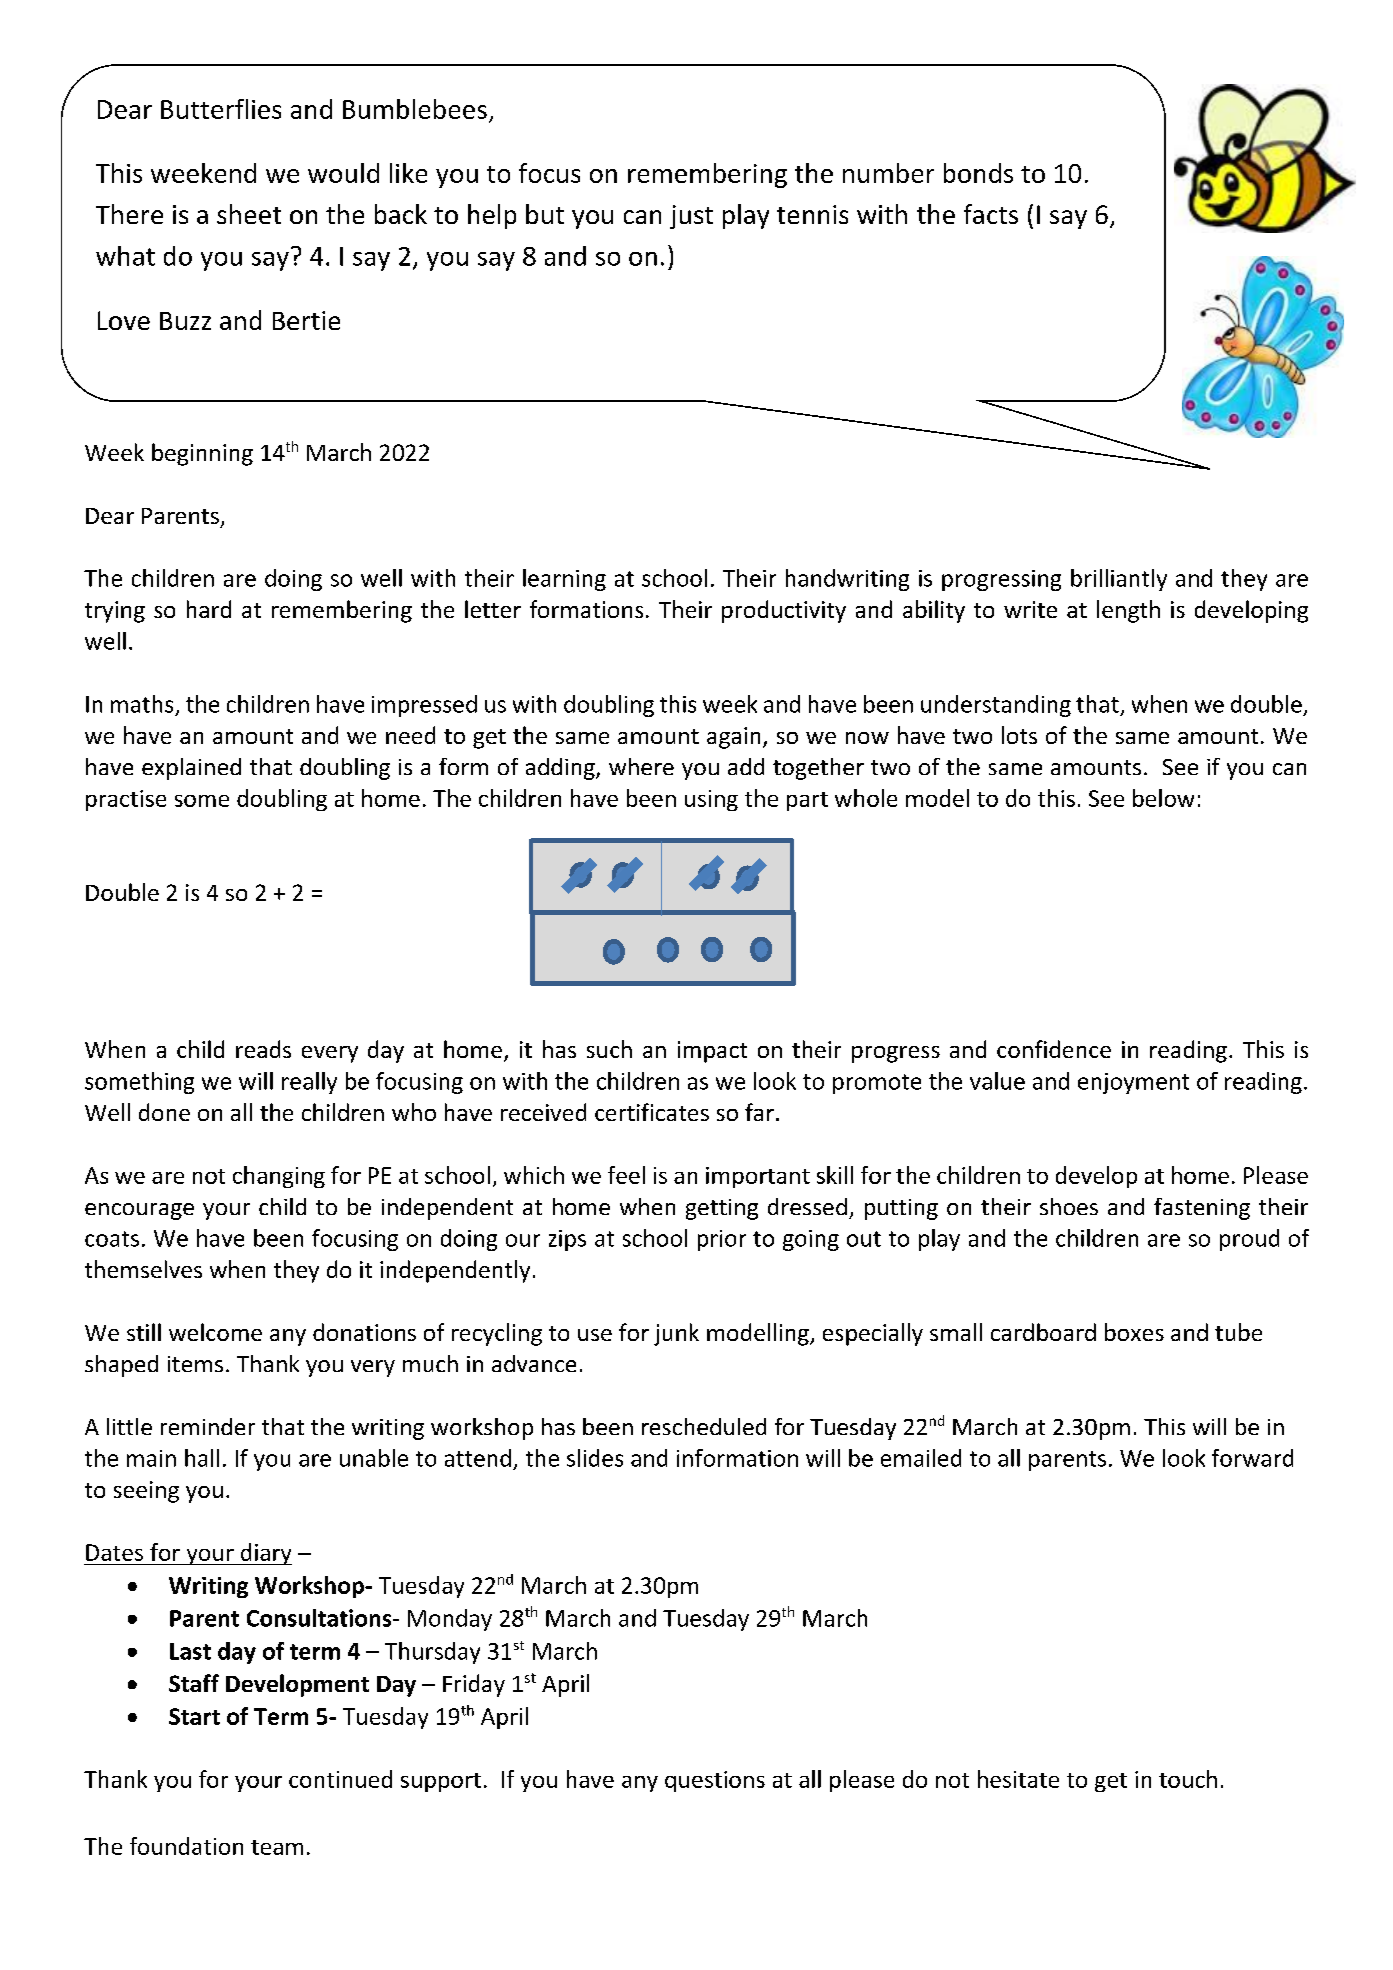 This image has width=1393, height=1970. What do you see at coordinates (277, 1847) in the image?
I see `team` at bounding box center [277, 1847].
